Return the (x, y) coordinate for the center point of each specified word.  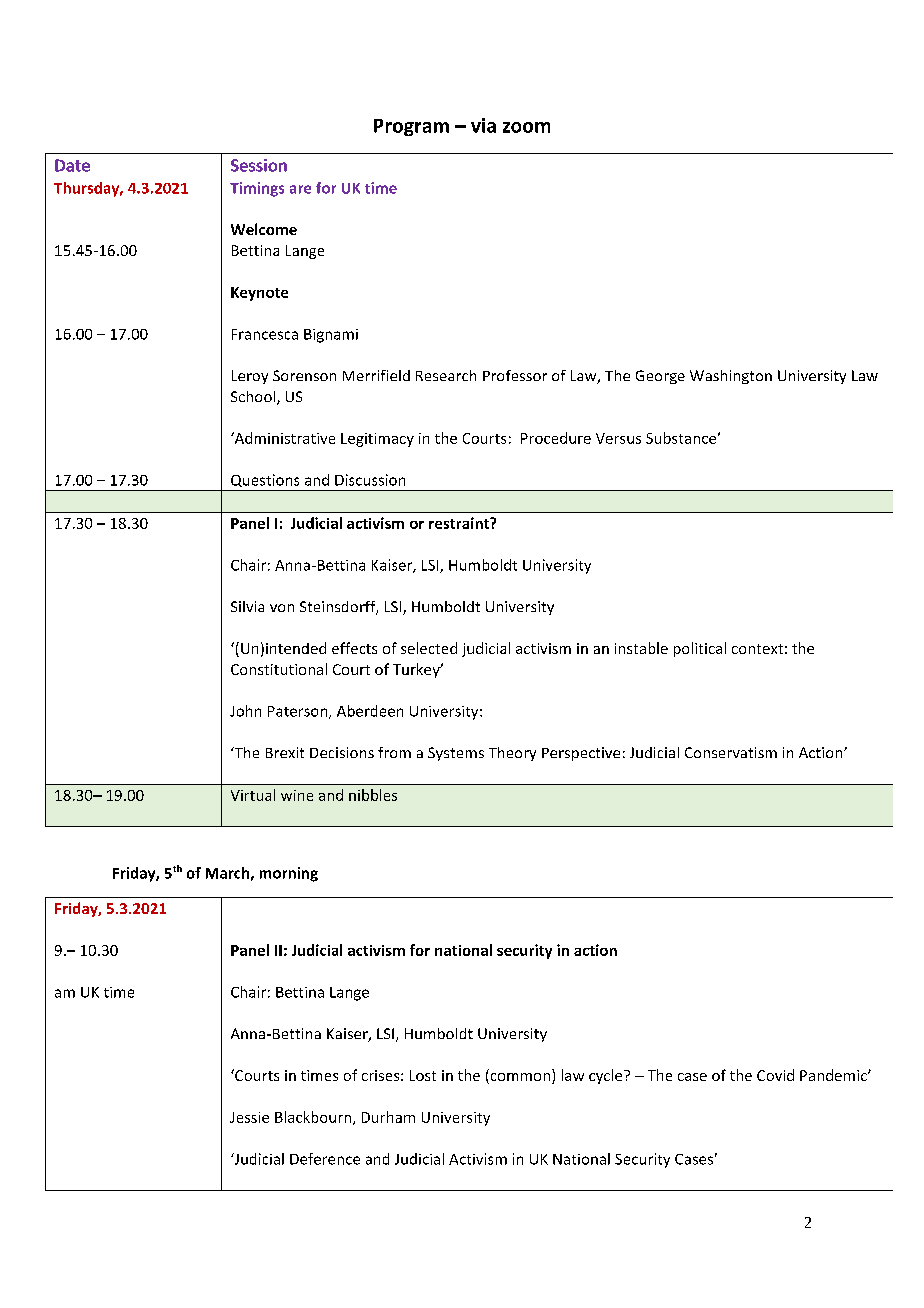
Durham (388, 1117)
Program (411, 127)
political (700, 649)
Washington (731, 377)
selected (429, 648)
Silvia (247, 606)
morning (289, 874)
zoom (526, 127)
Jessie (249, 1117)
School (254, 398)
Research (446, 375)
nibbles (373, 795)
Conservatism (731, 752)
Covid (775, 1075)
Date (72, 165)
